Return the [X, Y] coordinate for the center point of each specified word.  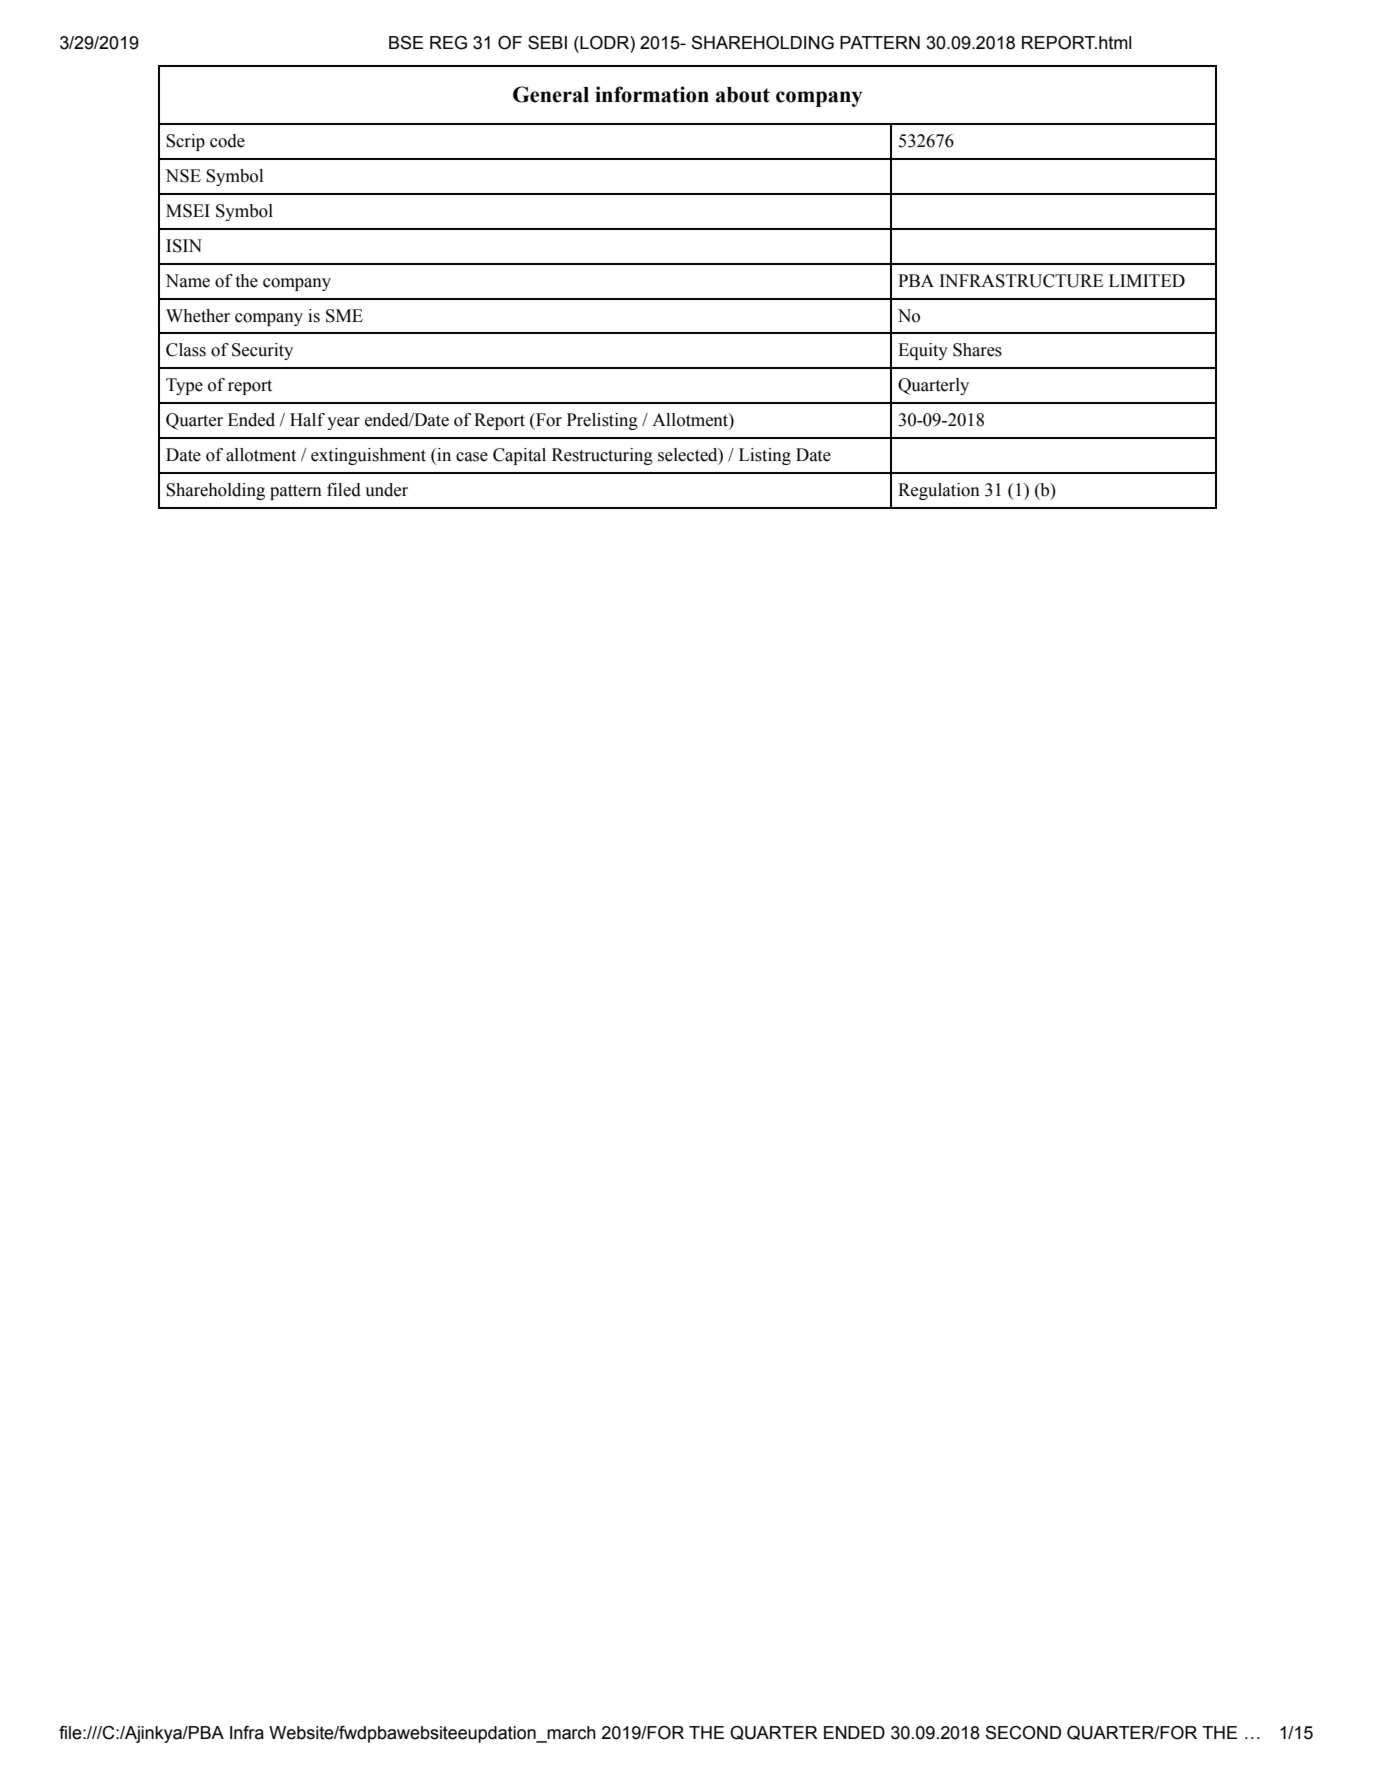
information [652, 94]
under [386, 490]
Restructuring [602, 456]
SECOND [1023, 1733]
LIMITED [1147, 280]
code [227, 141]
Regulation [939, 491]
